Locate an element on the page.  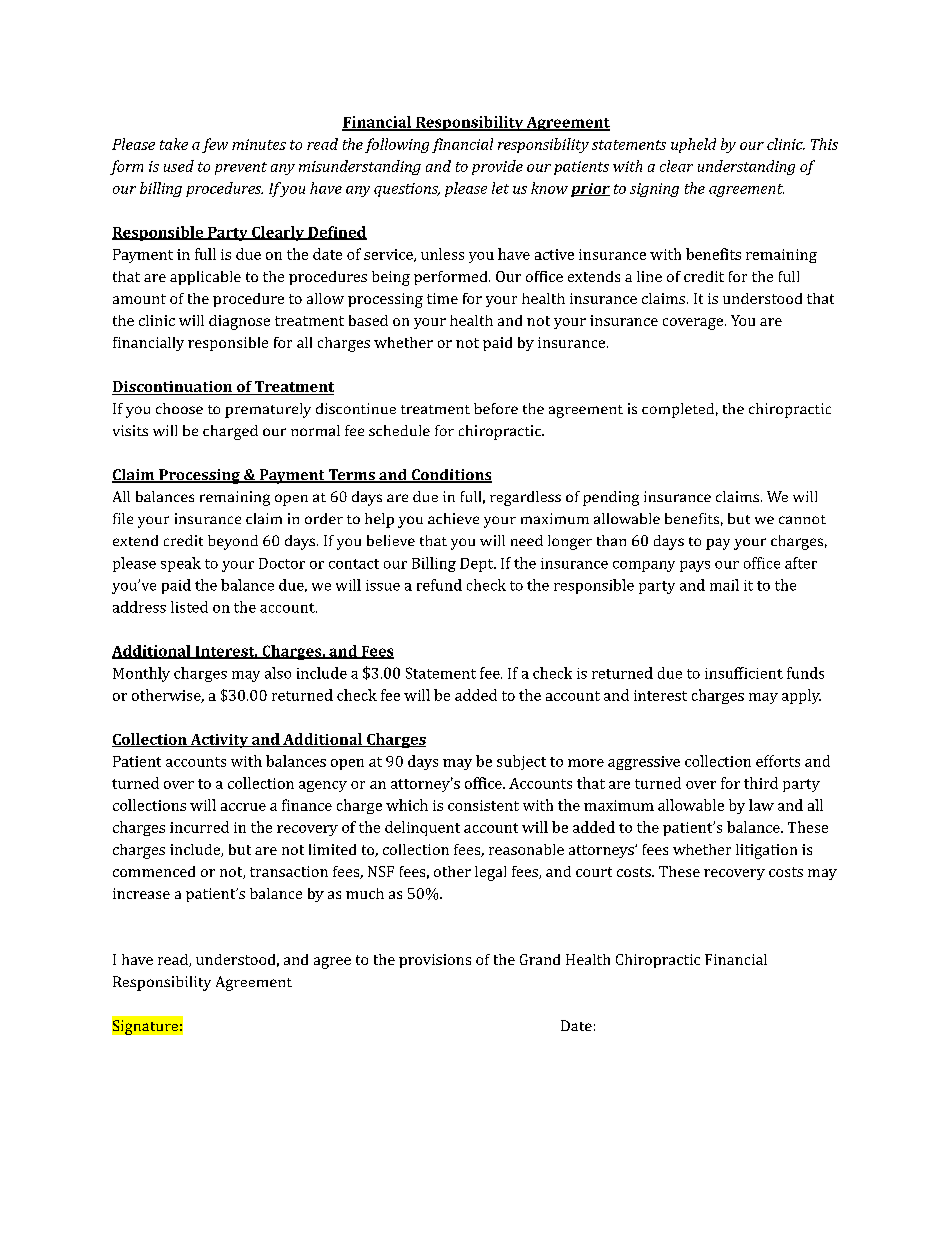
provisions is located at coordinates (435, 961).
